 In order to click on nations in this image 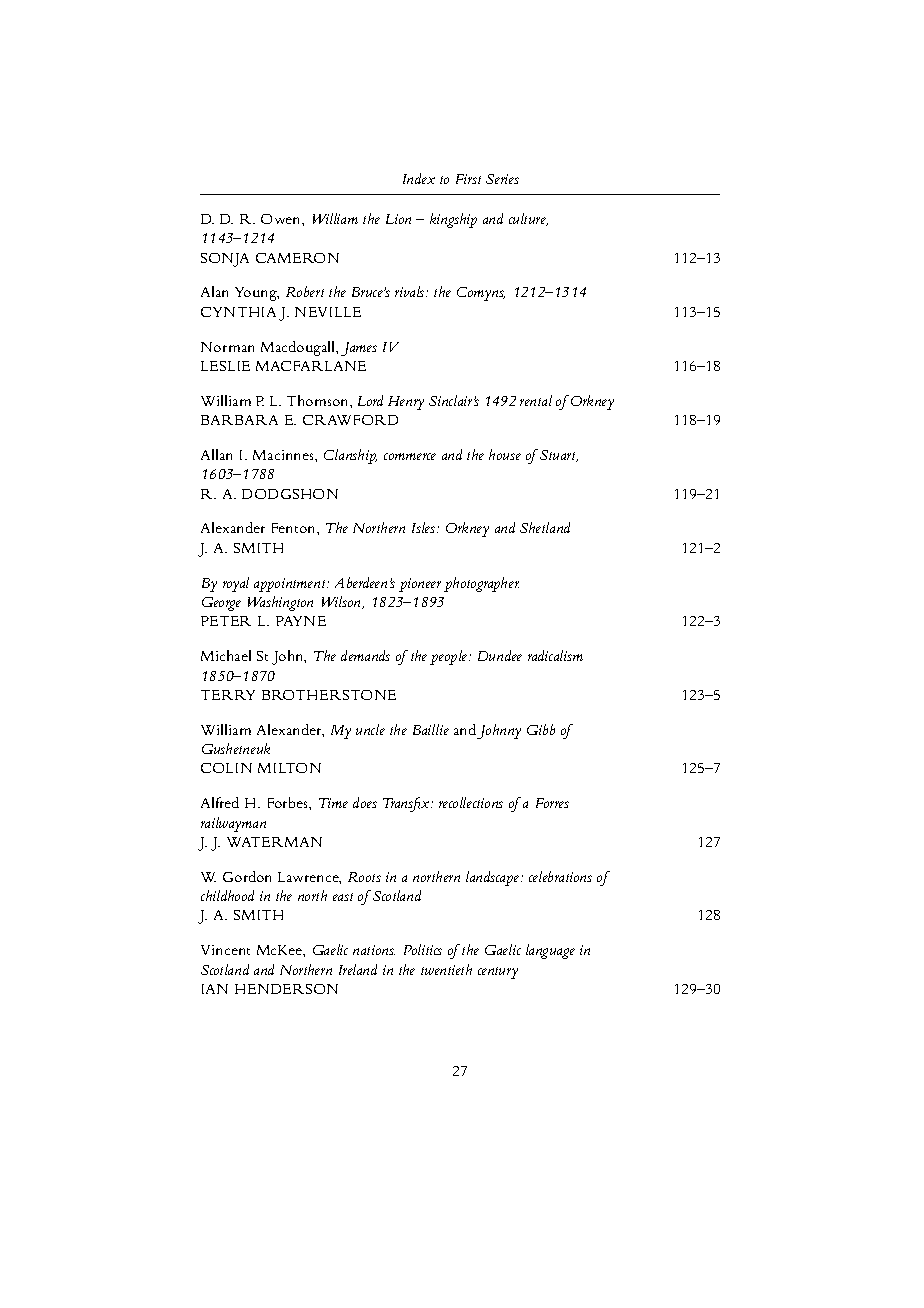, I will do `click(374, 950)`.
